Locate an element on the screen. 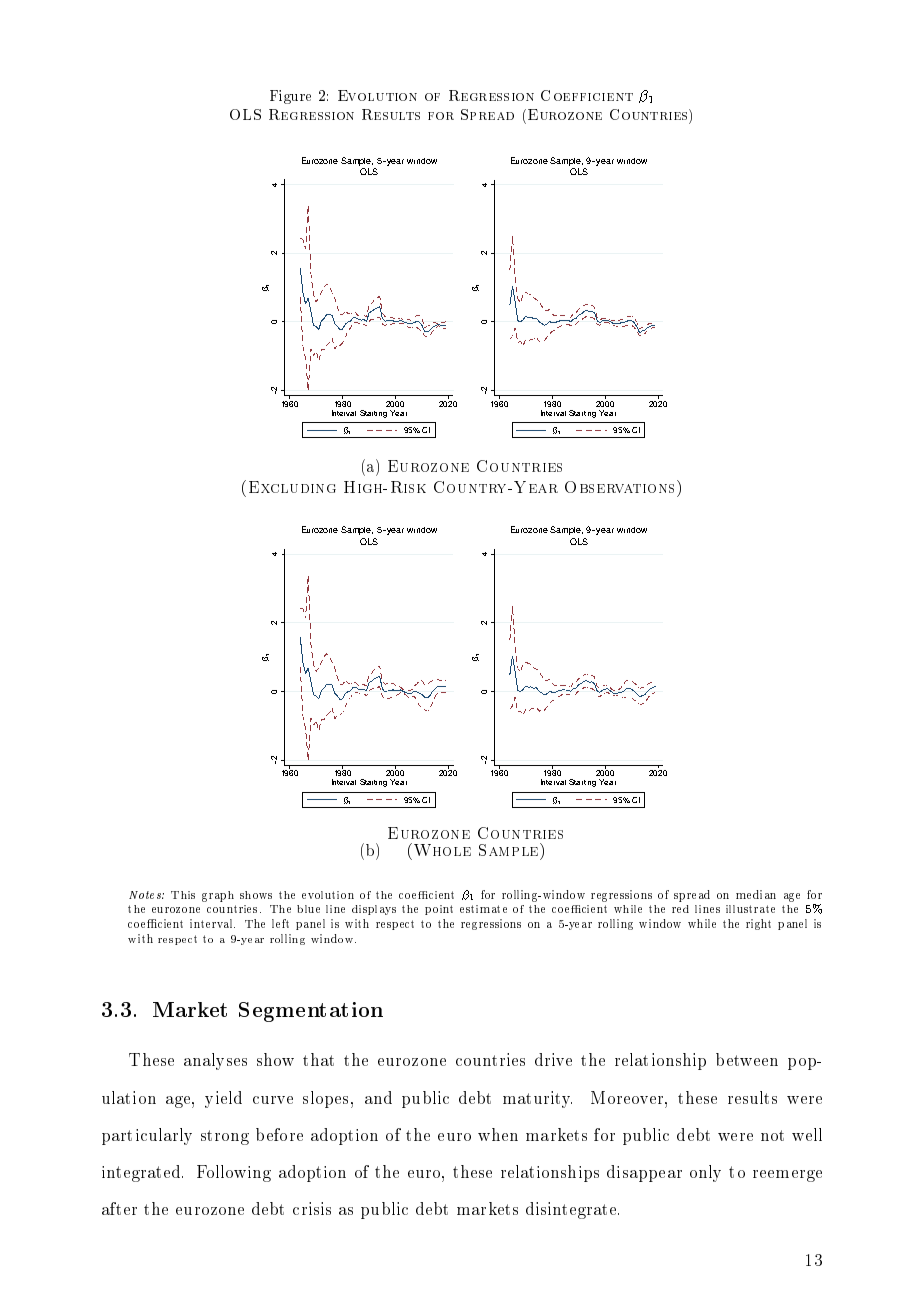  point is located at coordinates (439, 910).
